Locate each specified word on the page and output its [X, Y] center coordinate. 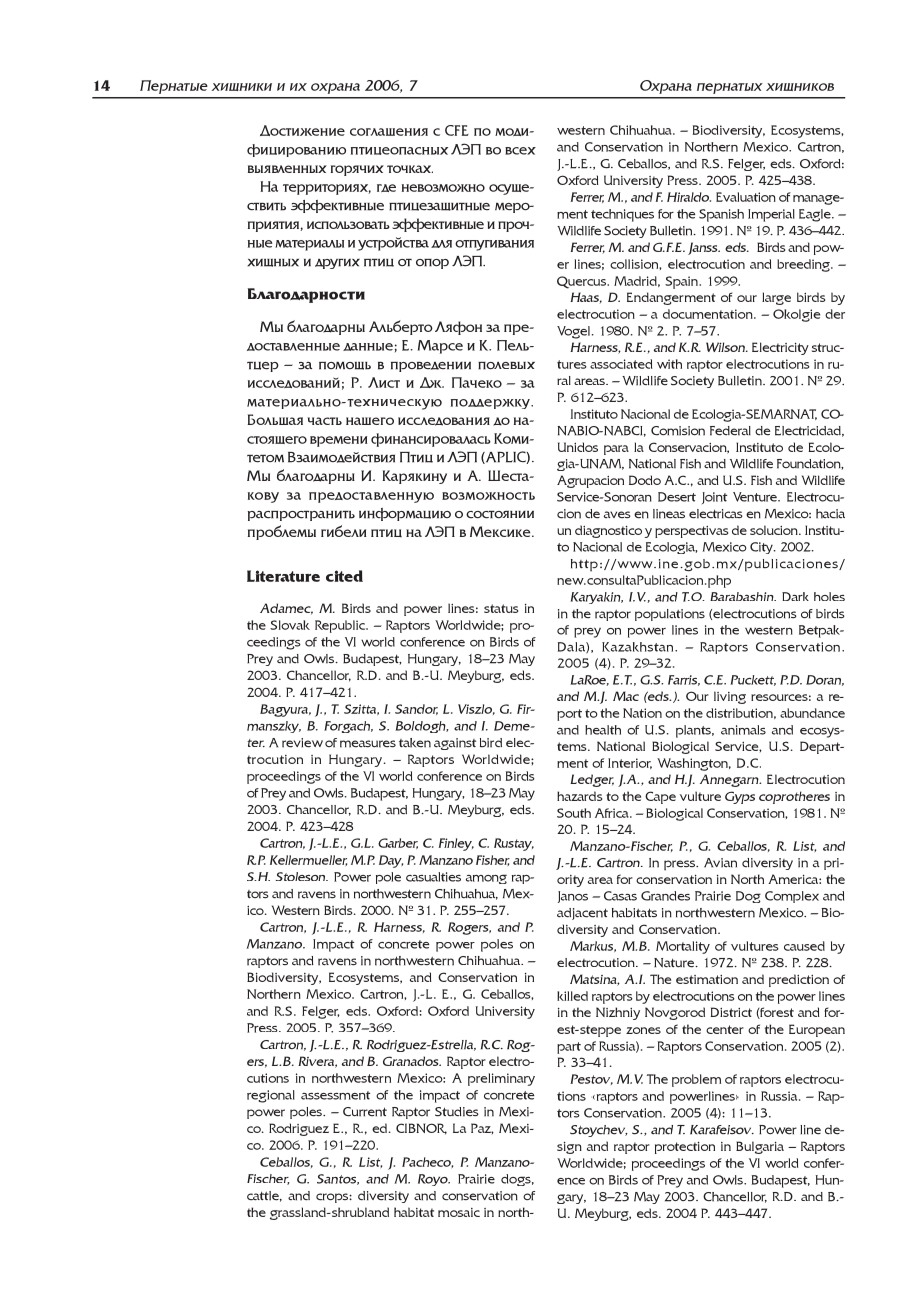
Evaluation [746, 197]
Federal [730, 431]
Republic [341, 626]
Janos [573, 897]
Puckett [753, 680]
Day [391, 861]
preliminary [501, 1079]
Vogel [575, 332]
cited [344, 576]
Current [365, 1112]
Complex [792, 897]
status [501, 608]
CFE [457, 130]
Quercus [583, 282]
